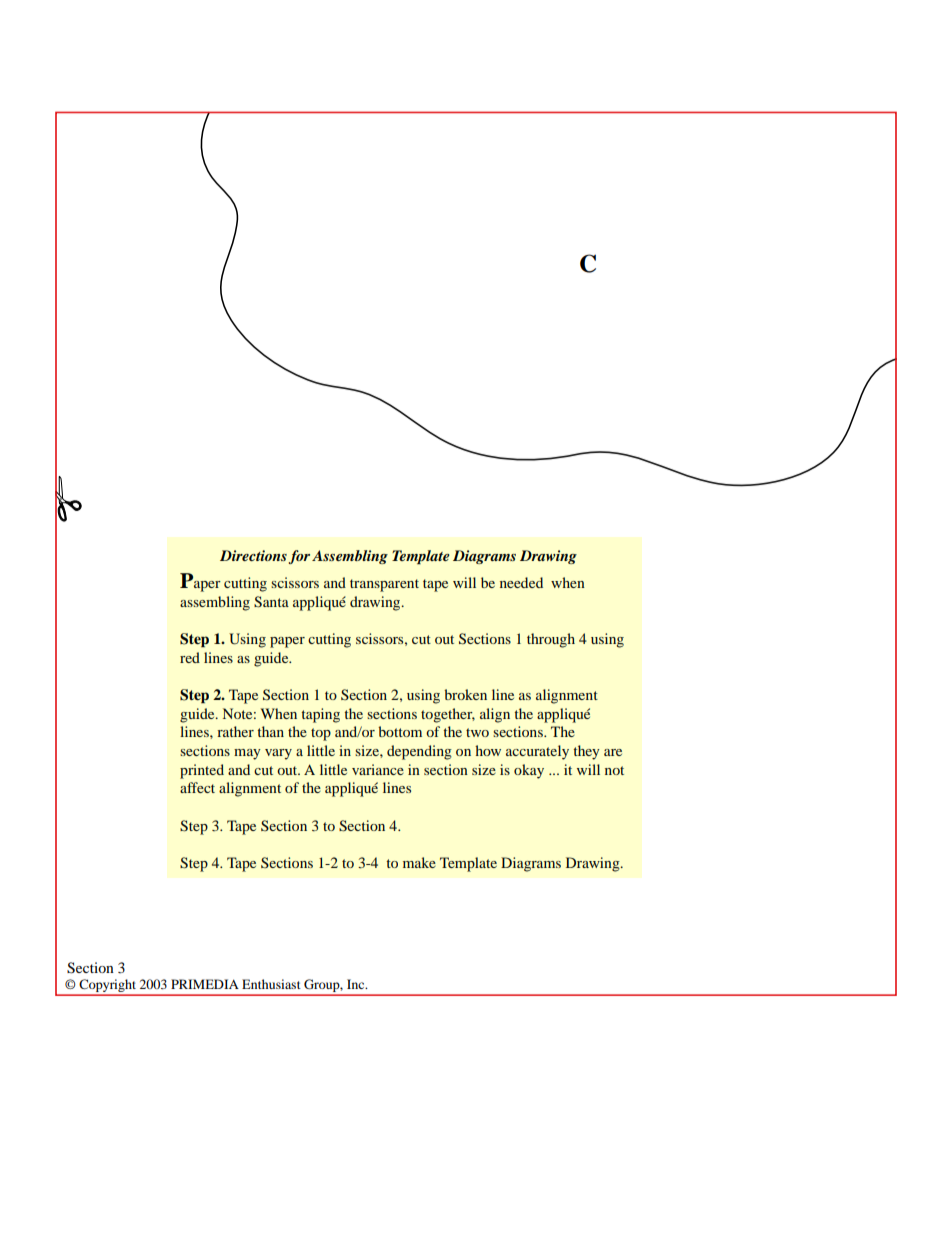 The image size is (952, 1233). Describe the element at coordinates (419, 862) in the screenshot. I see `make` at that location.
